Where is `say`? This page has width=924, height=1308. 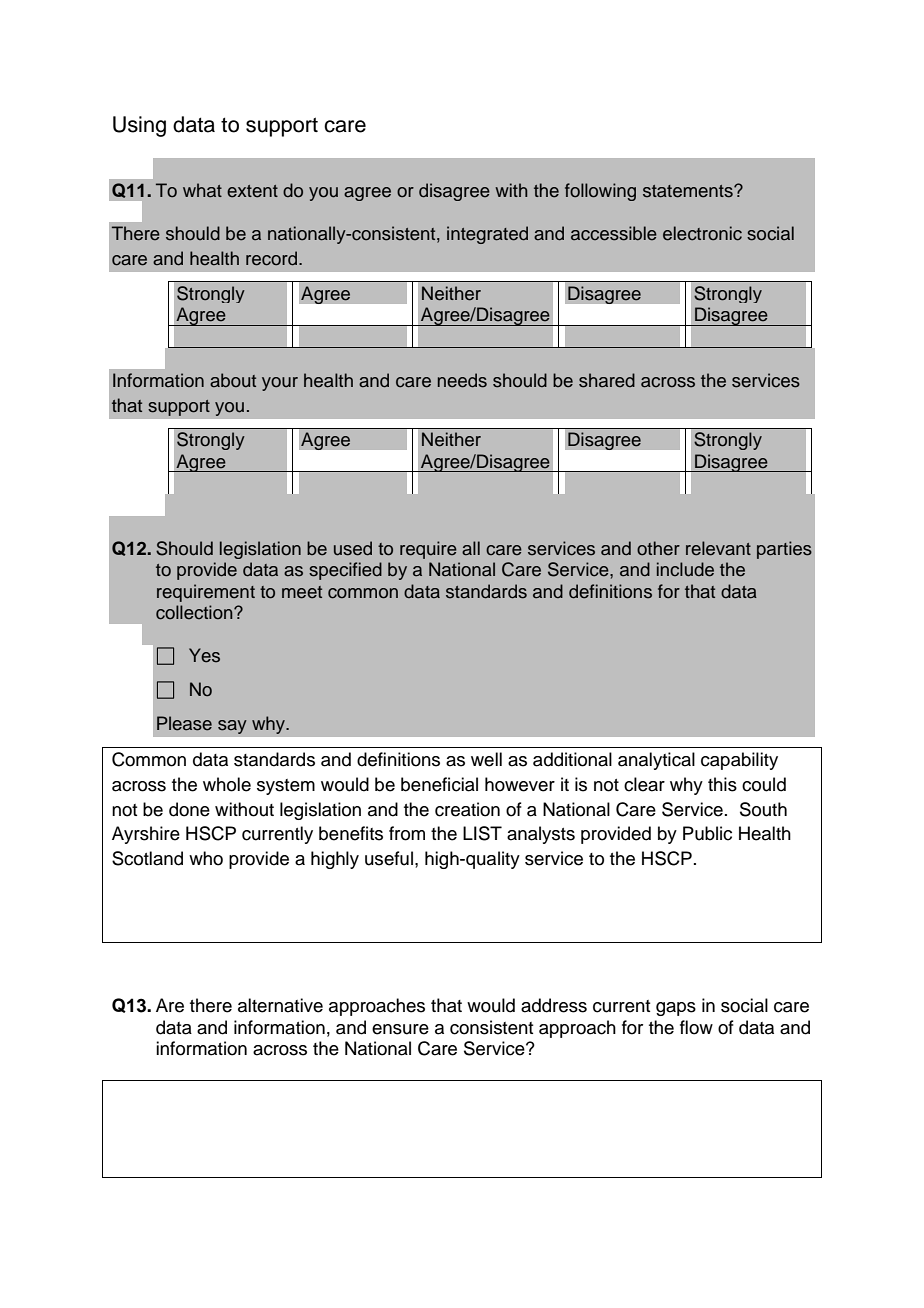
say is located at coordinates (232, 727).
